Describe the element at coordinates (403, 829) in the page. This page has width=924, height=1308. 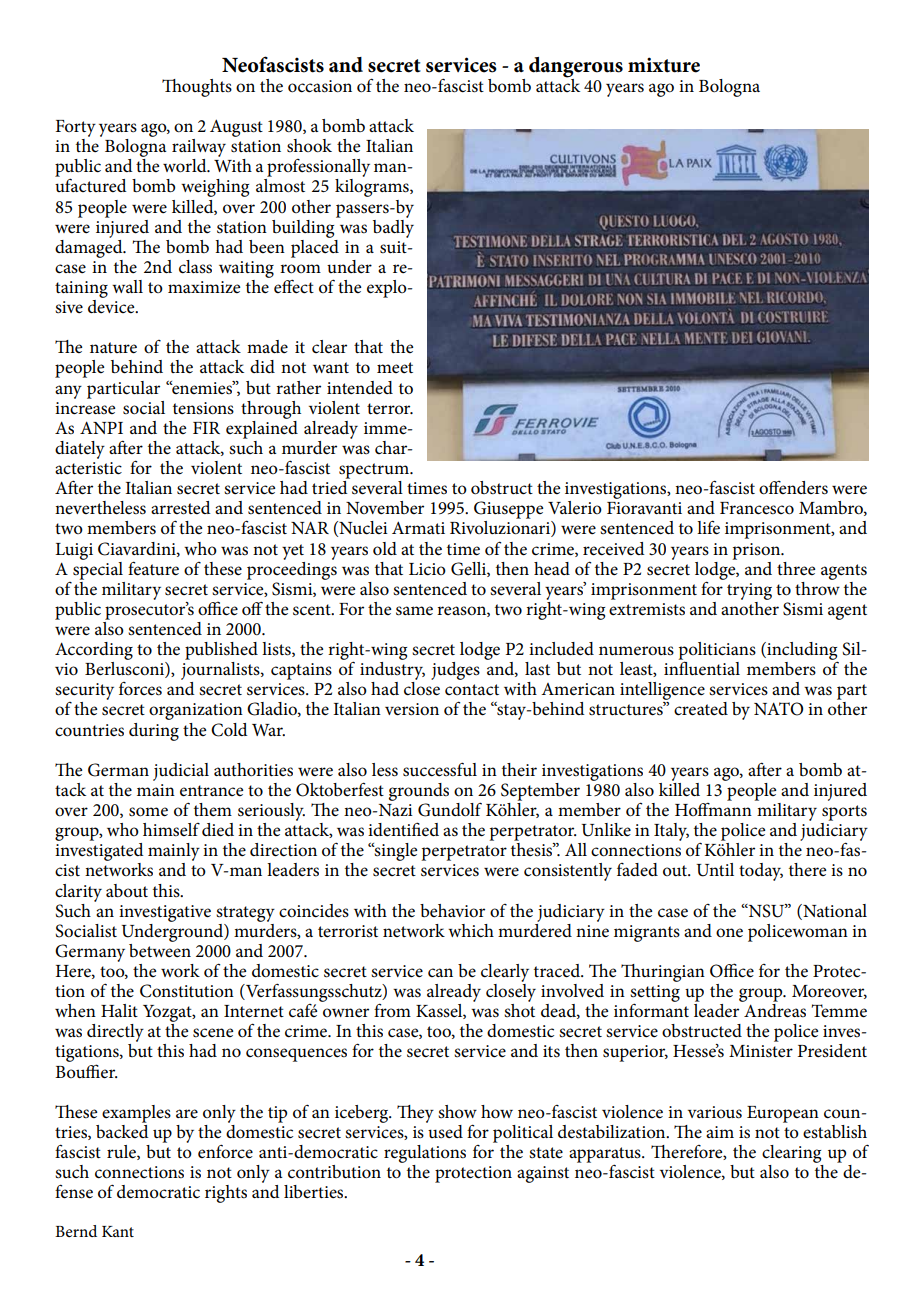
I see `identified` at that location.
